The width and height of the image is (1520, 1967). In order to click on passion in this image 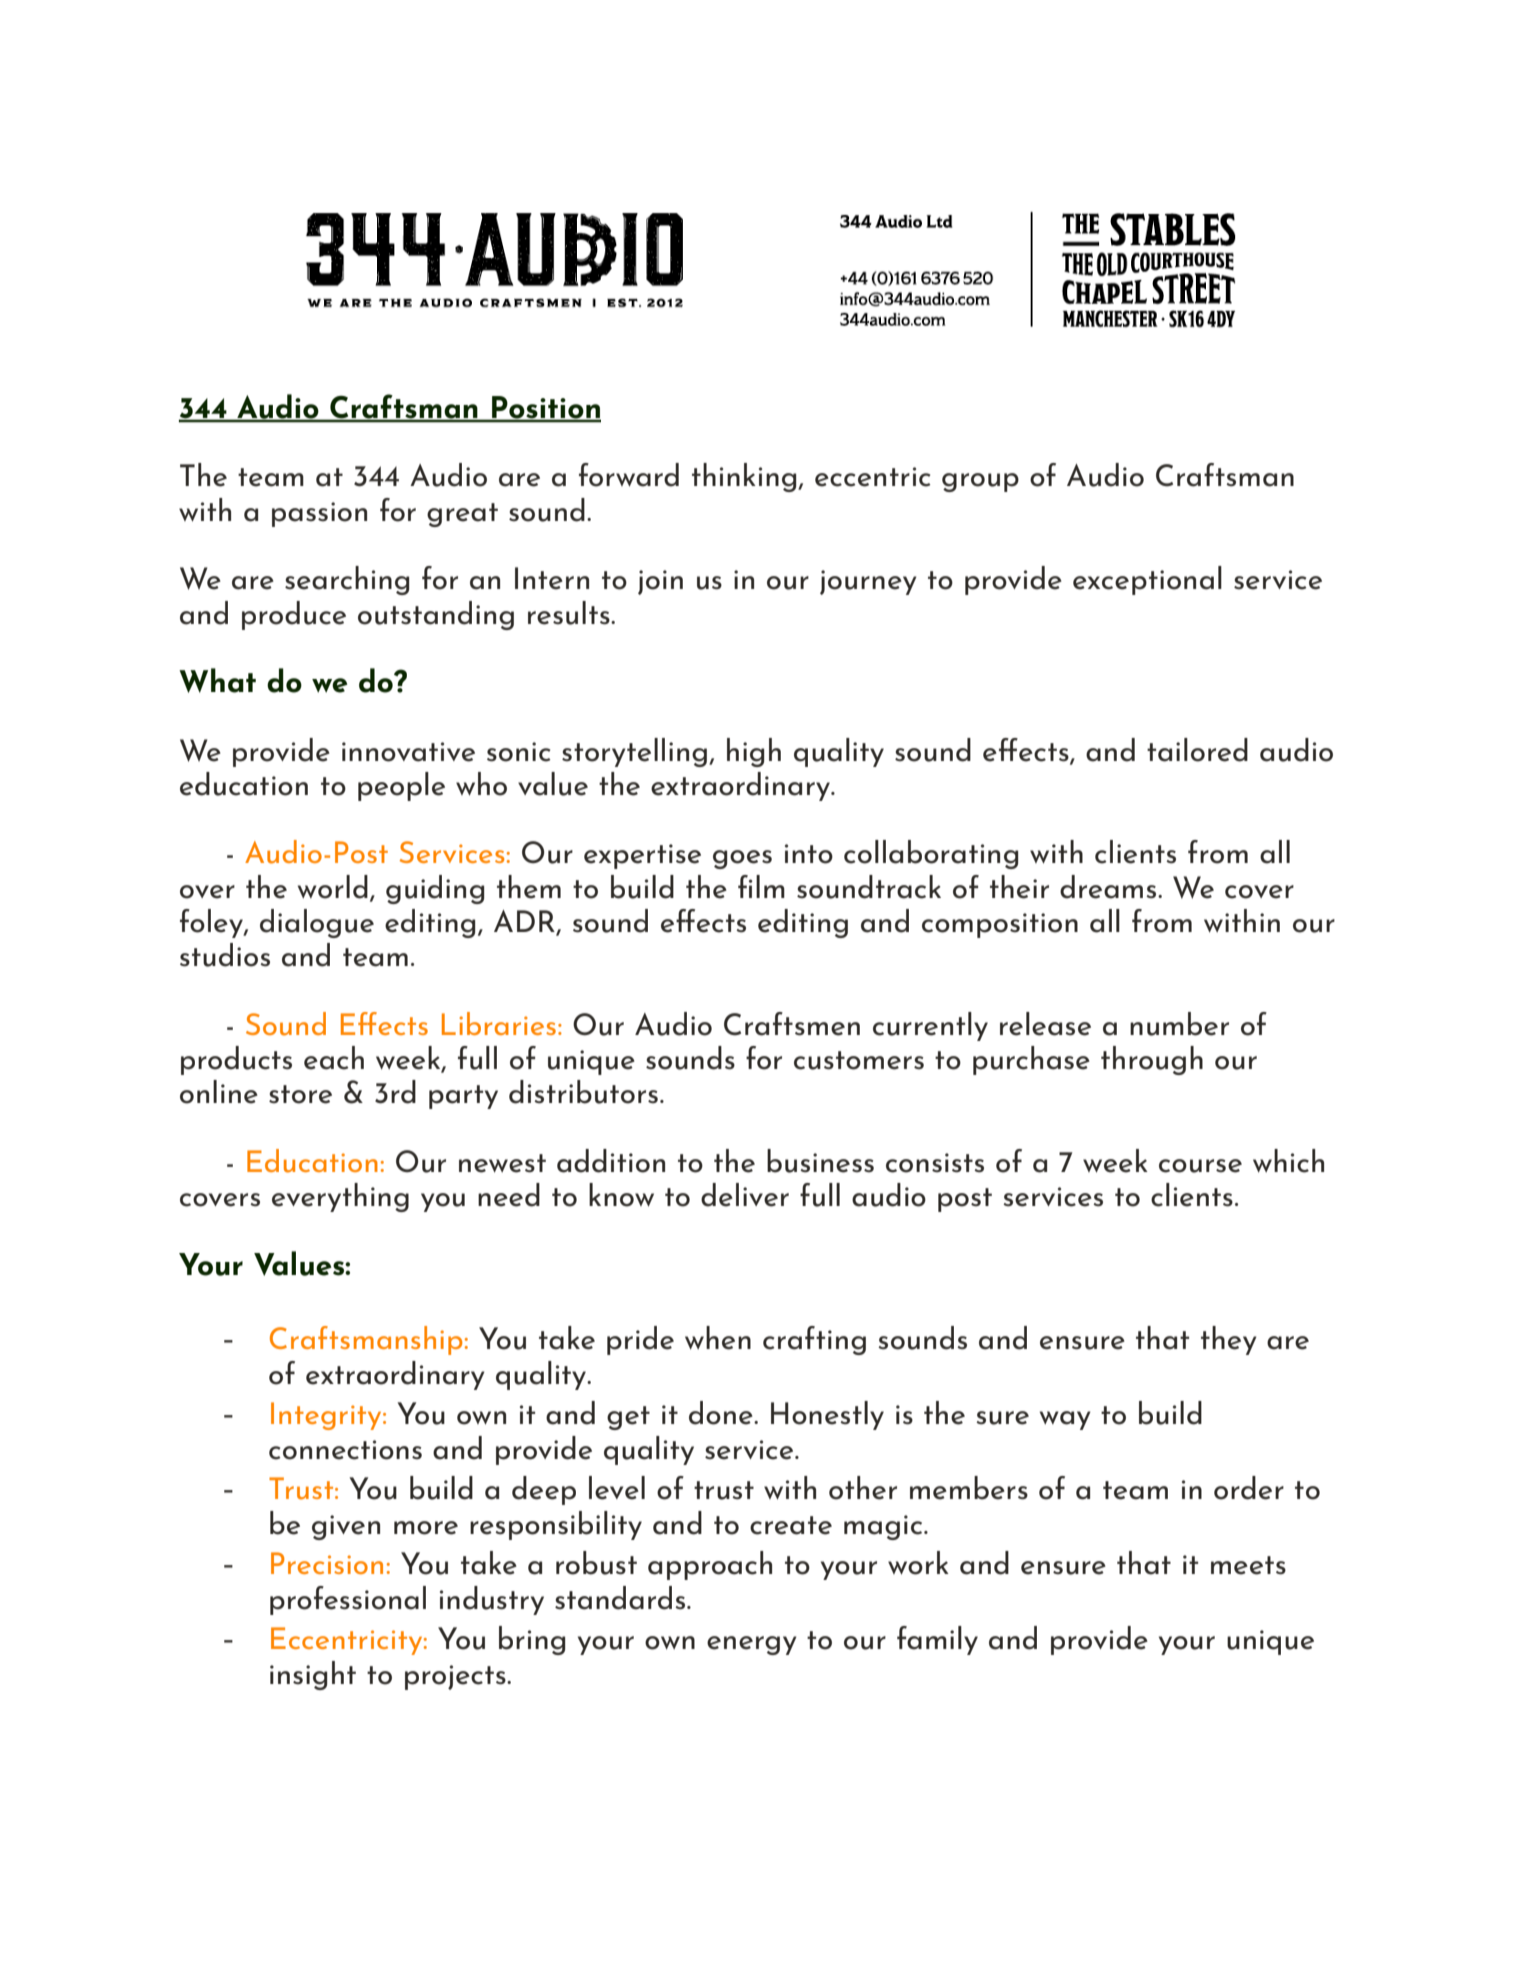, I will do `click(319, 514)`.
